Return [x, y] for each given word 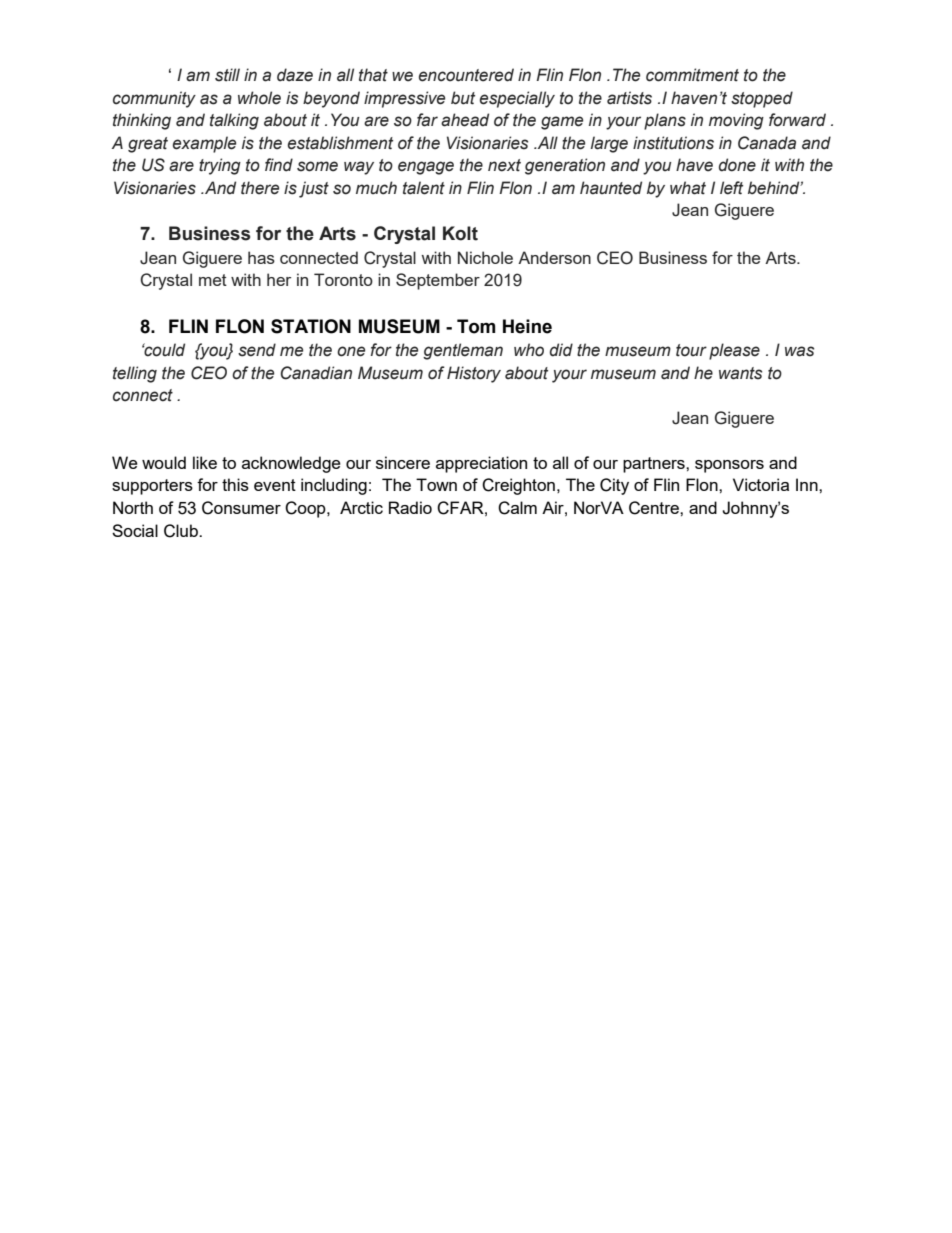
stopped [762, 99]
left [731, 188]
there [260, 188]
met [213, 280]
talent [424, 188]
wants [740, 373]
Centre [655, 508]
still [227, 75]
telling [135, 374]
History [474, 374]
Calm [517, 508]
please [734, 351]
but [463, 98]
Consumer [241, 508]
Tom [476, 326]
